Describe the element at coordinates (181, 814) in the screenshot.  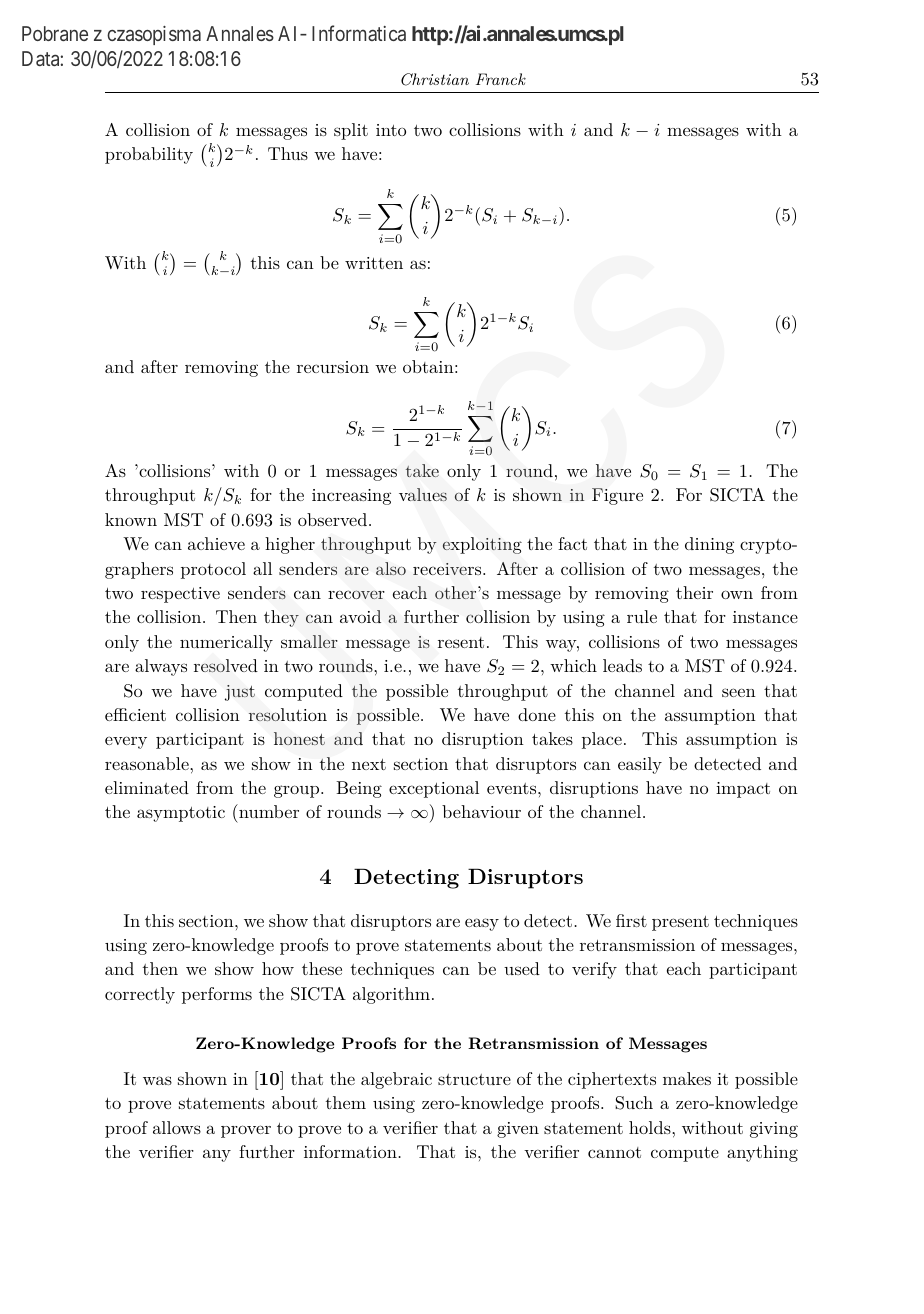
I see `asymptotic` at that location.
